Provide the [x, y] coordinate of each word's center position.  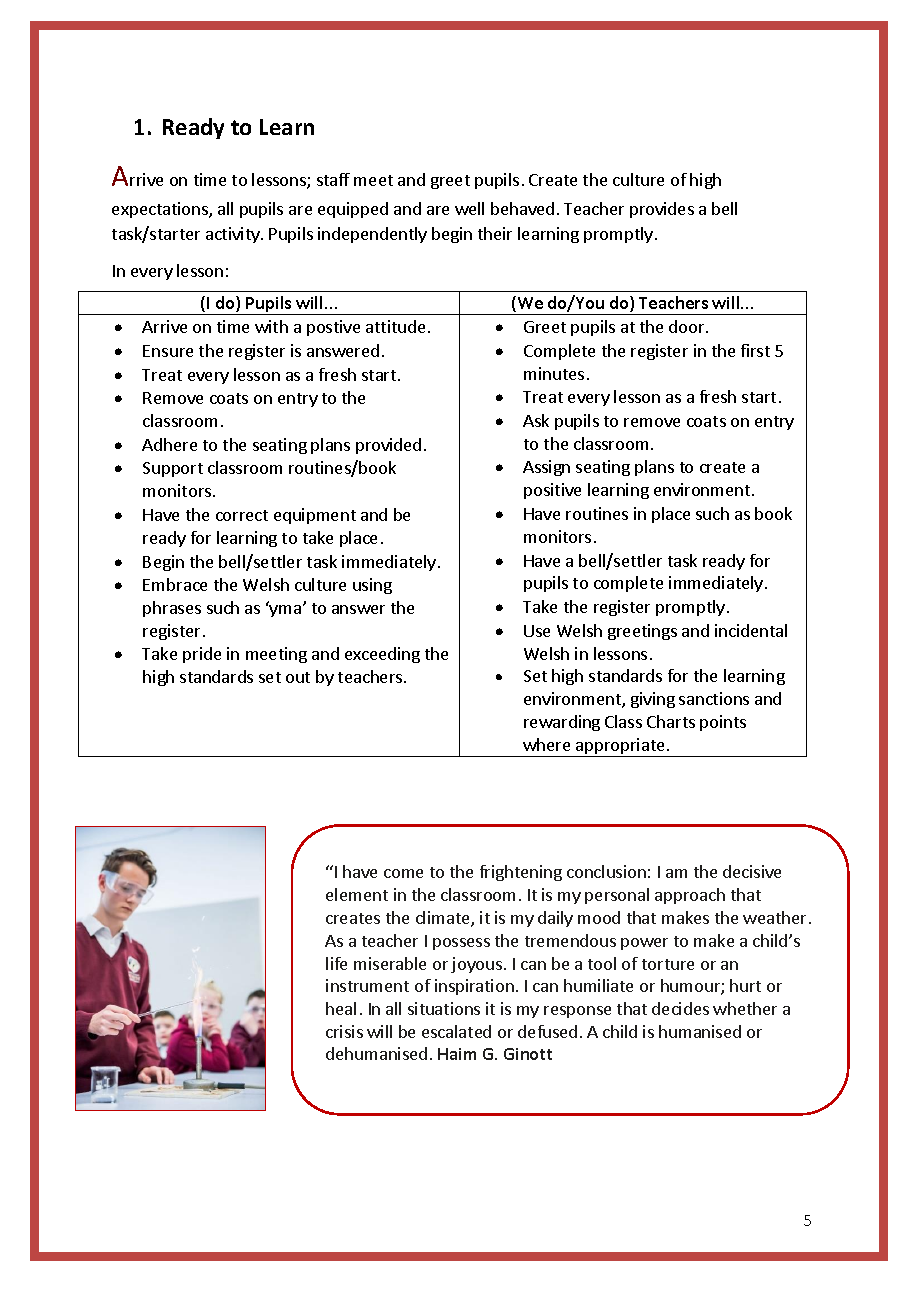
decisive [752, 871]
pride [202, 655]
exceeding [382, 655]
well [469, 208]
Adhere [169, 444]
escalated [456, 1031]
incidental [751, 630]
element [357, 894]
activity [234, 235]
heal [341, 1008]
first [755, 350]
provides [662, 210]
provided [388, 446]
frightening [521, 873]
